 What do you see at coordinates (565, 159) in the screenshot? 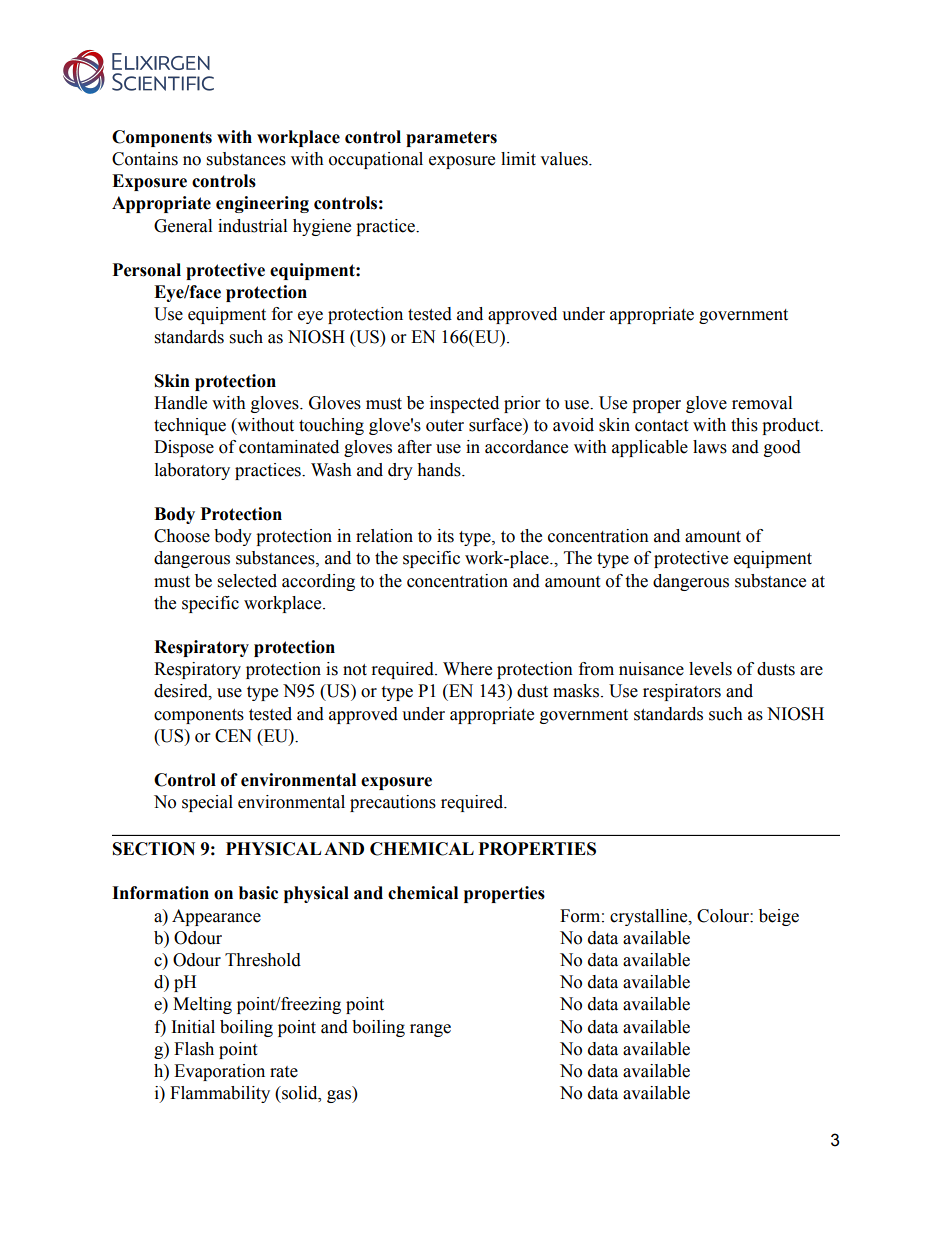
I see `values` at bounding box center [565, 159].
